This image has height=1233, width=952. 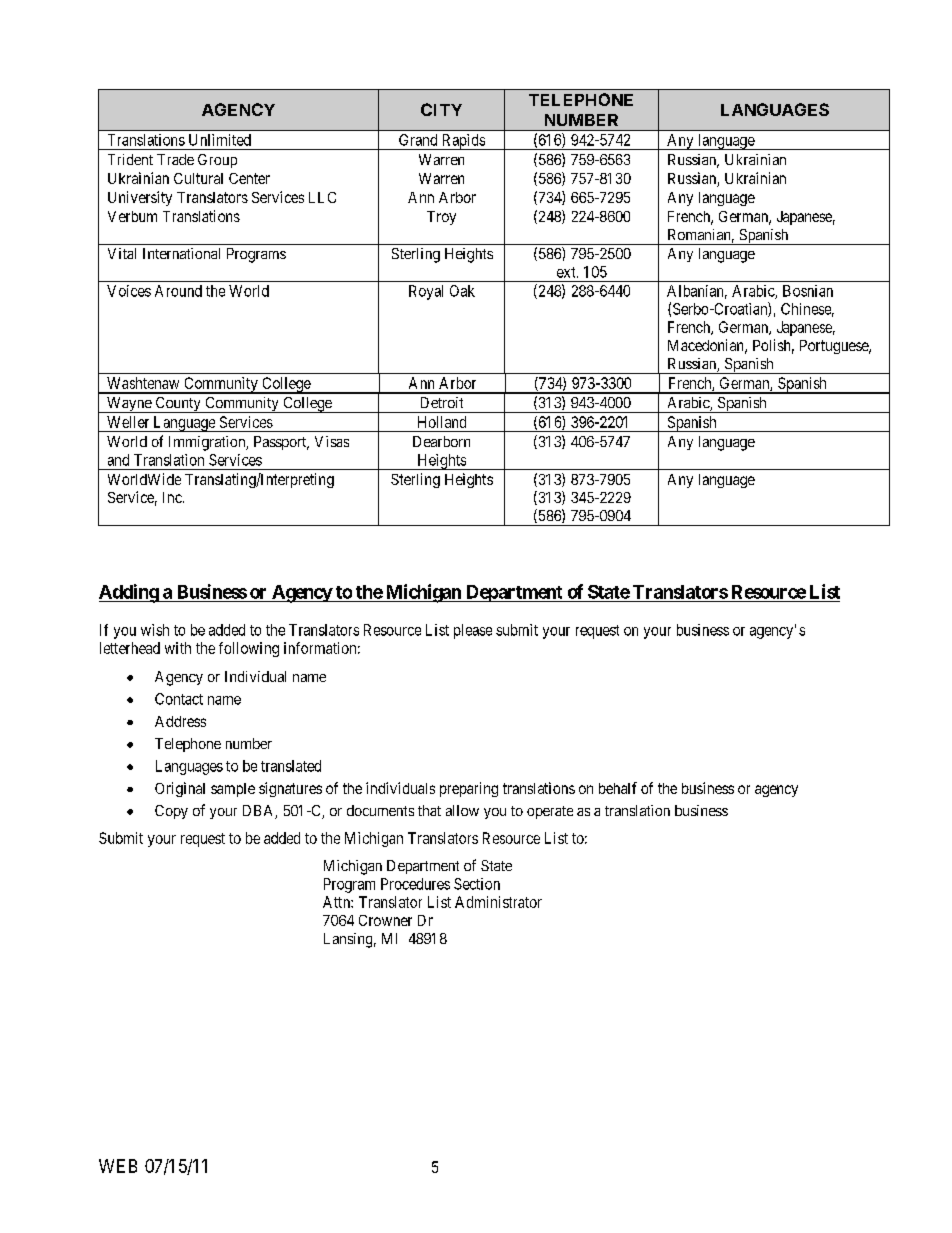 What do you see at coordinates (477, 884) in the image?
I see `Section` at bounding box center [477, 884].
